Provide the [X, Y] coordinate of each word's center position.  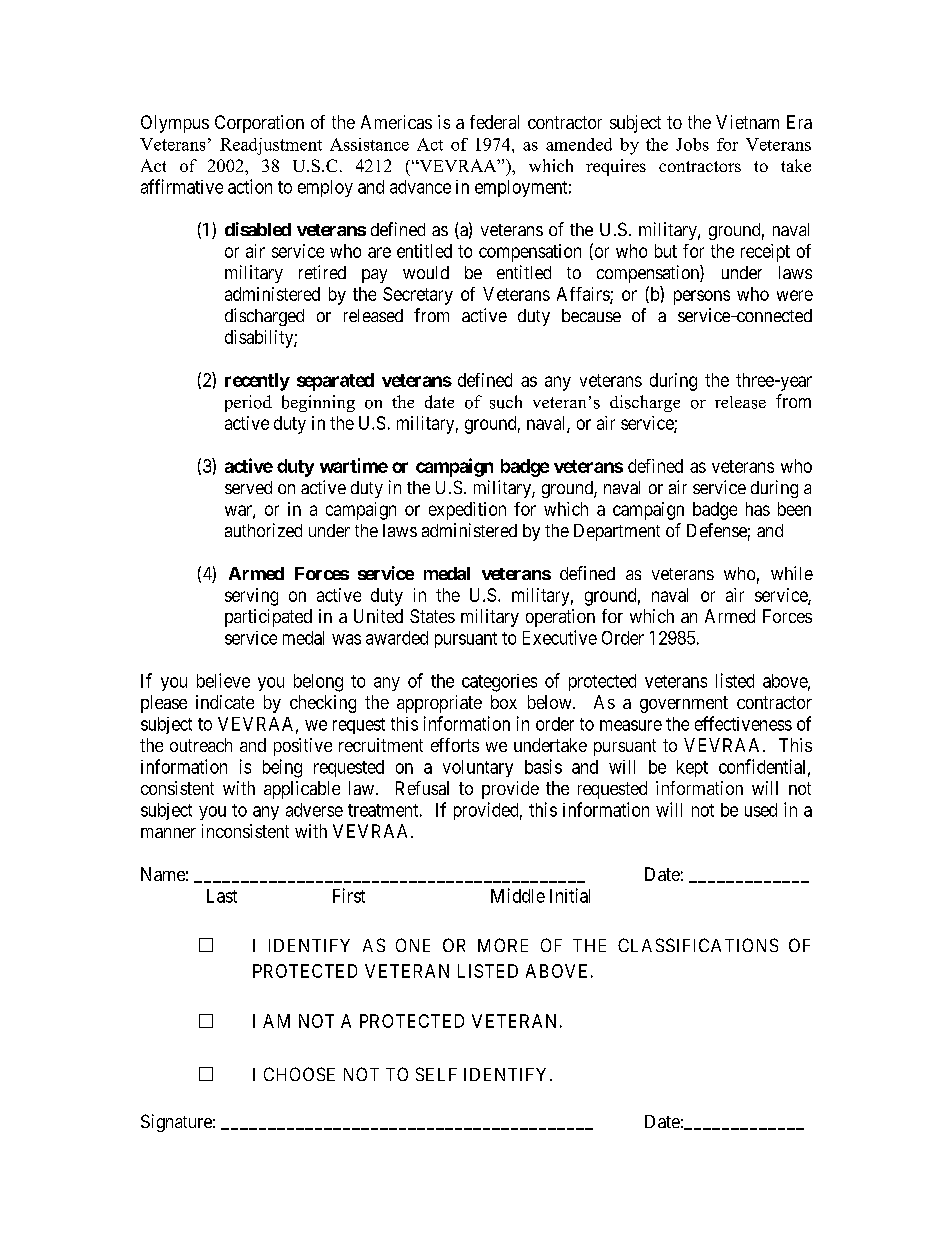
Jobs [692, 144]
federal [494, 122]
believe [223, 680]
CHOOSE [299, 1074]
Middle [518, 895]
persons [702, 297]
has [758, 509]
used [761, 810]
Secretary [418, 296]
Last [222, 896]
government [684, 704]
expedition [467, 511]
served [248, 487]
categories [499, 683]
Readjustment [271, 146]
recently [257, 382]
